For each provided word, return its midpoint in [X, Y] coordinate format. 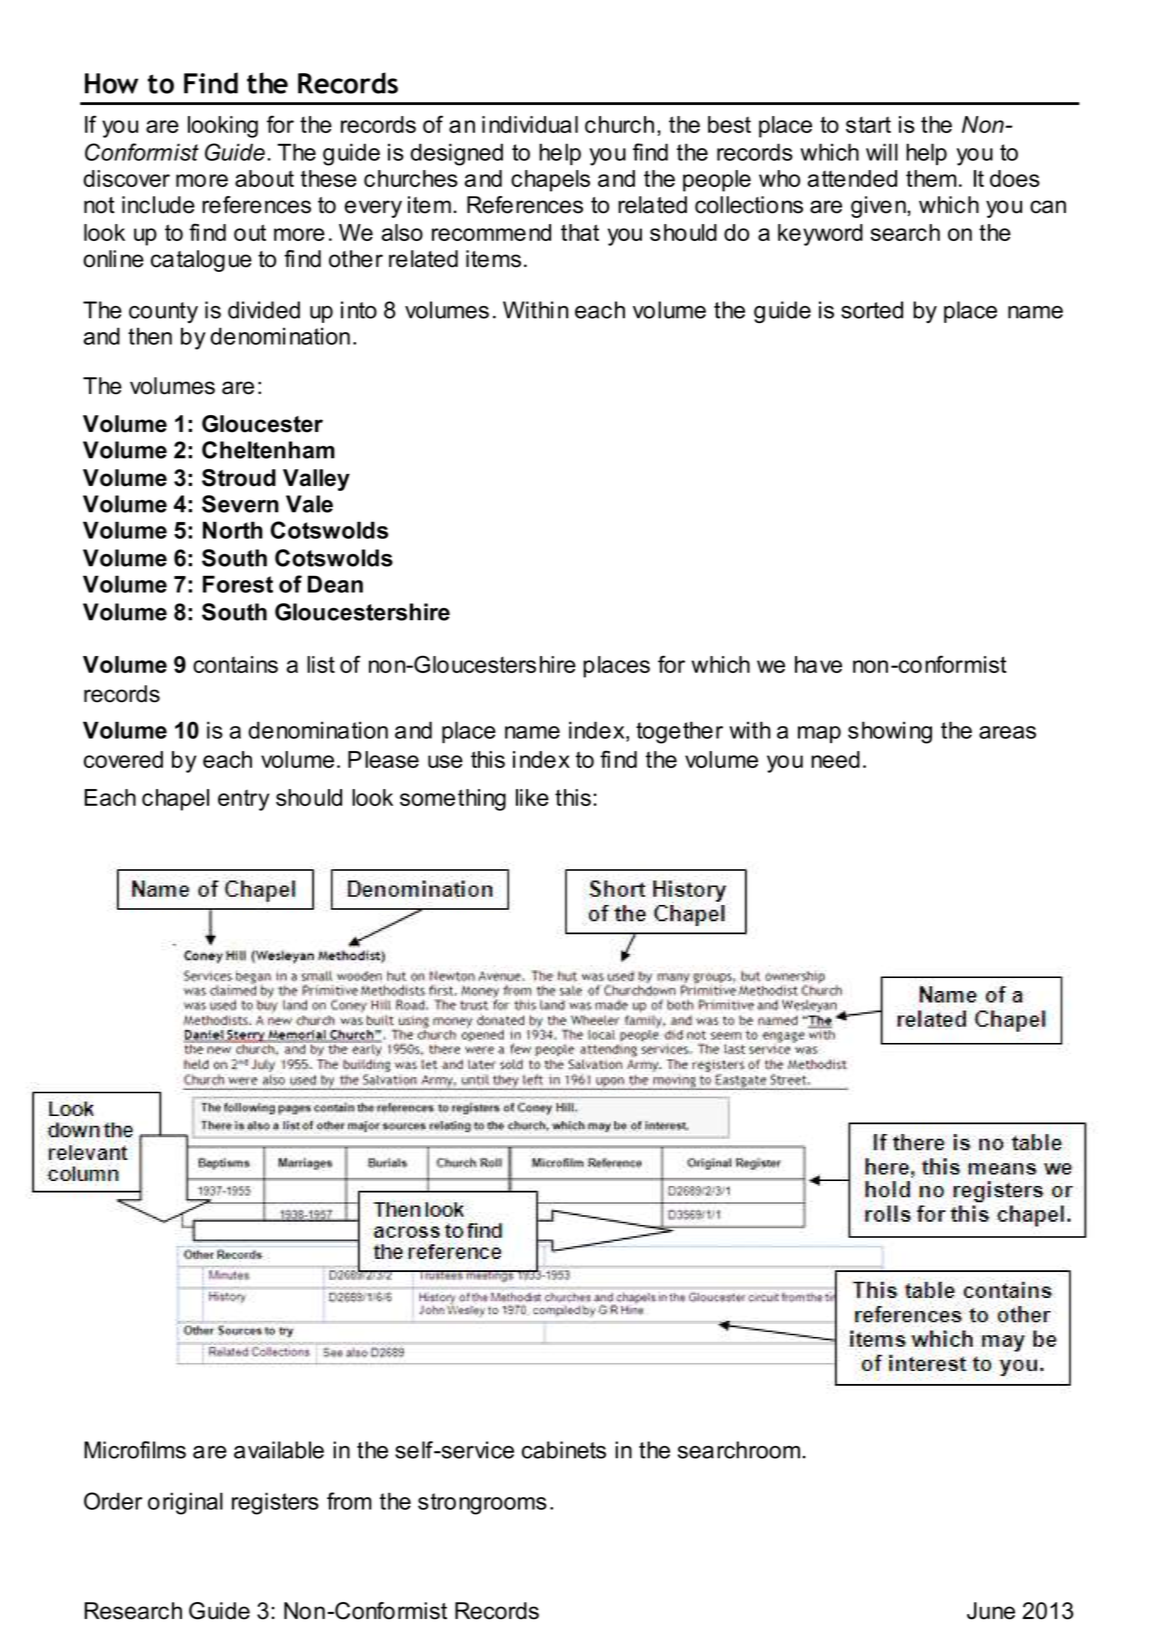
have [818, 664]
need [835, 759]
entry [244, 800]
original [185, 1503]
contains [235, 664]
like [532, 797]
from [349, 1501]
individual [530, 124]
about [264, 178]
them [931, 178]
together [679, 732]
